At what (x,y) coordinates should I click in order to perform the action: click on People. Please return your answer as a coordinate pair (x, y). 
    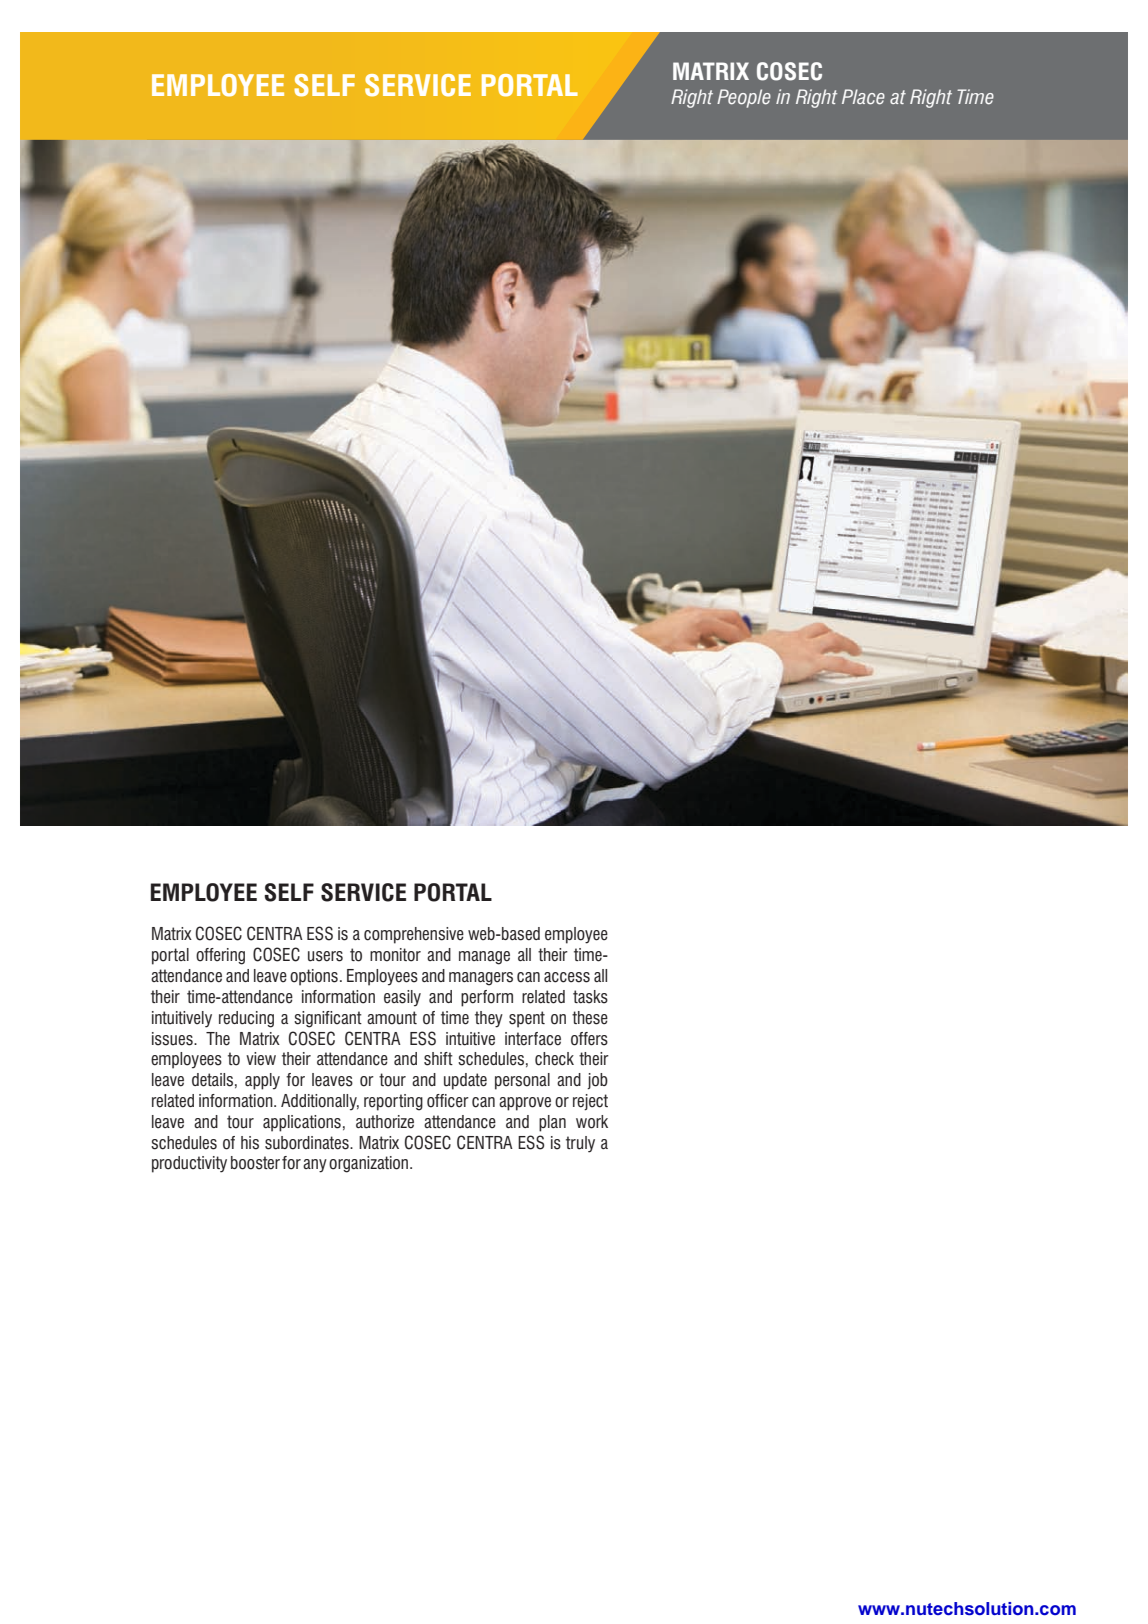
    Looking at the image, I should click on (744, 98).
